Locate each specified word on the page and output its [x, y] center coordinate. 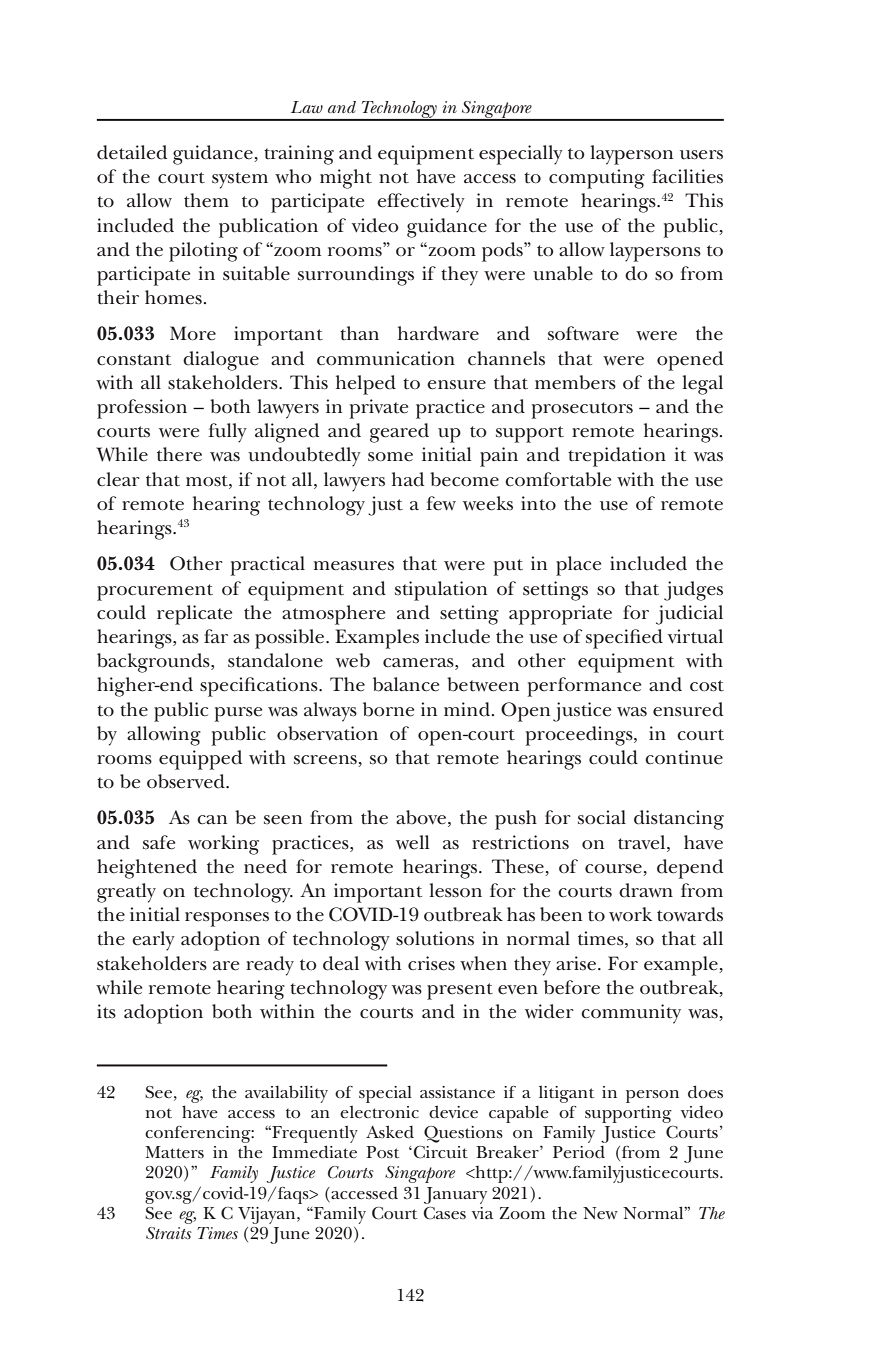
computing [597, 179]
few [441, 503]
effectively [421, 203]
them [206, 200]
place [578, 566]
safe [159, 842]
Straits [169, 1233]
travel [643, 843]
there [179, 454]
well [412, 842]
